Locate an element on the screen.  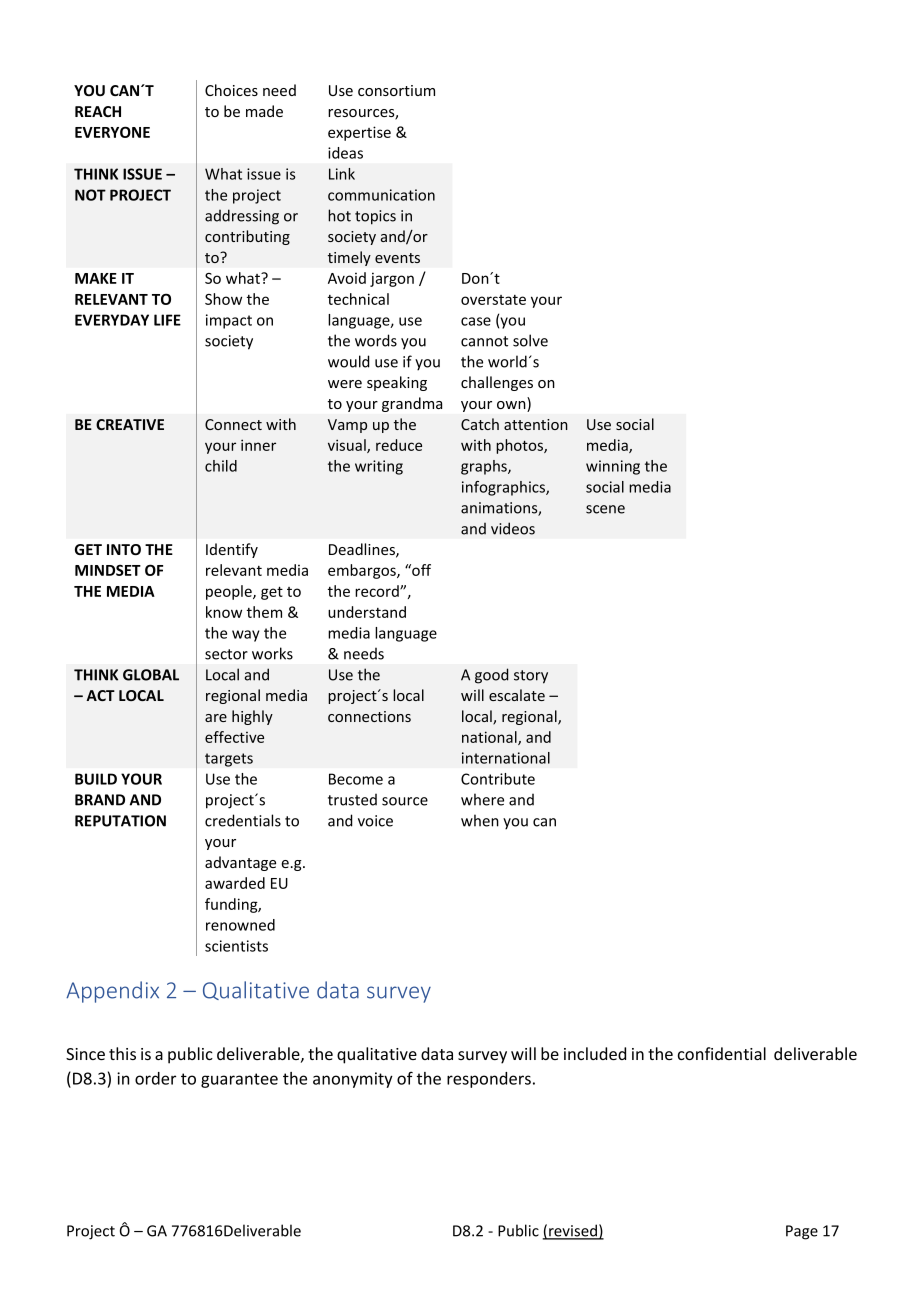
Page is located at coordinates (802, 1232).
